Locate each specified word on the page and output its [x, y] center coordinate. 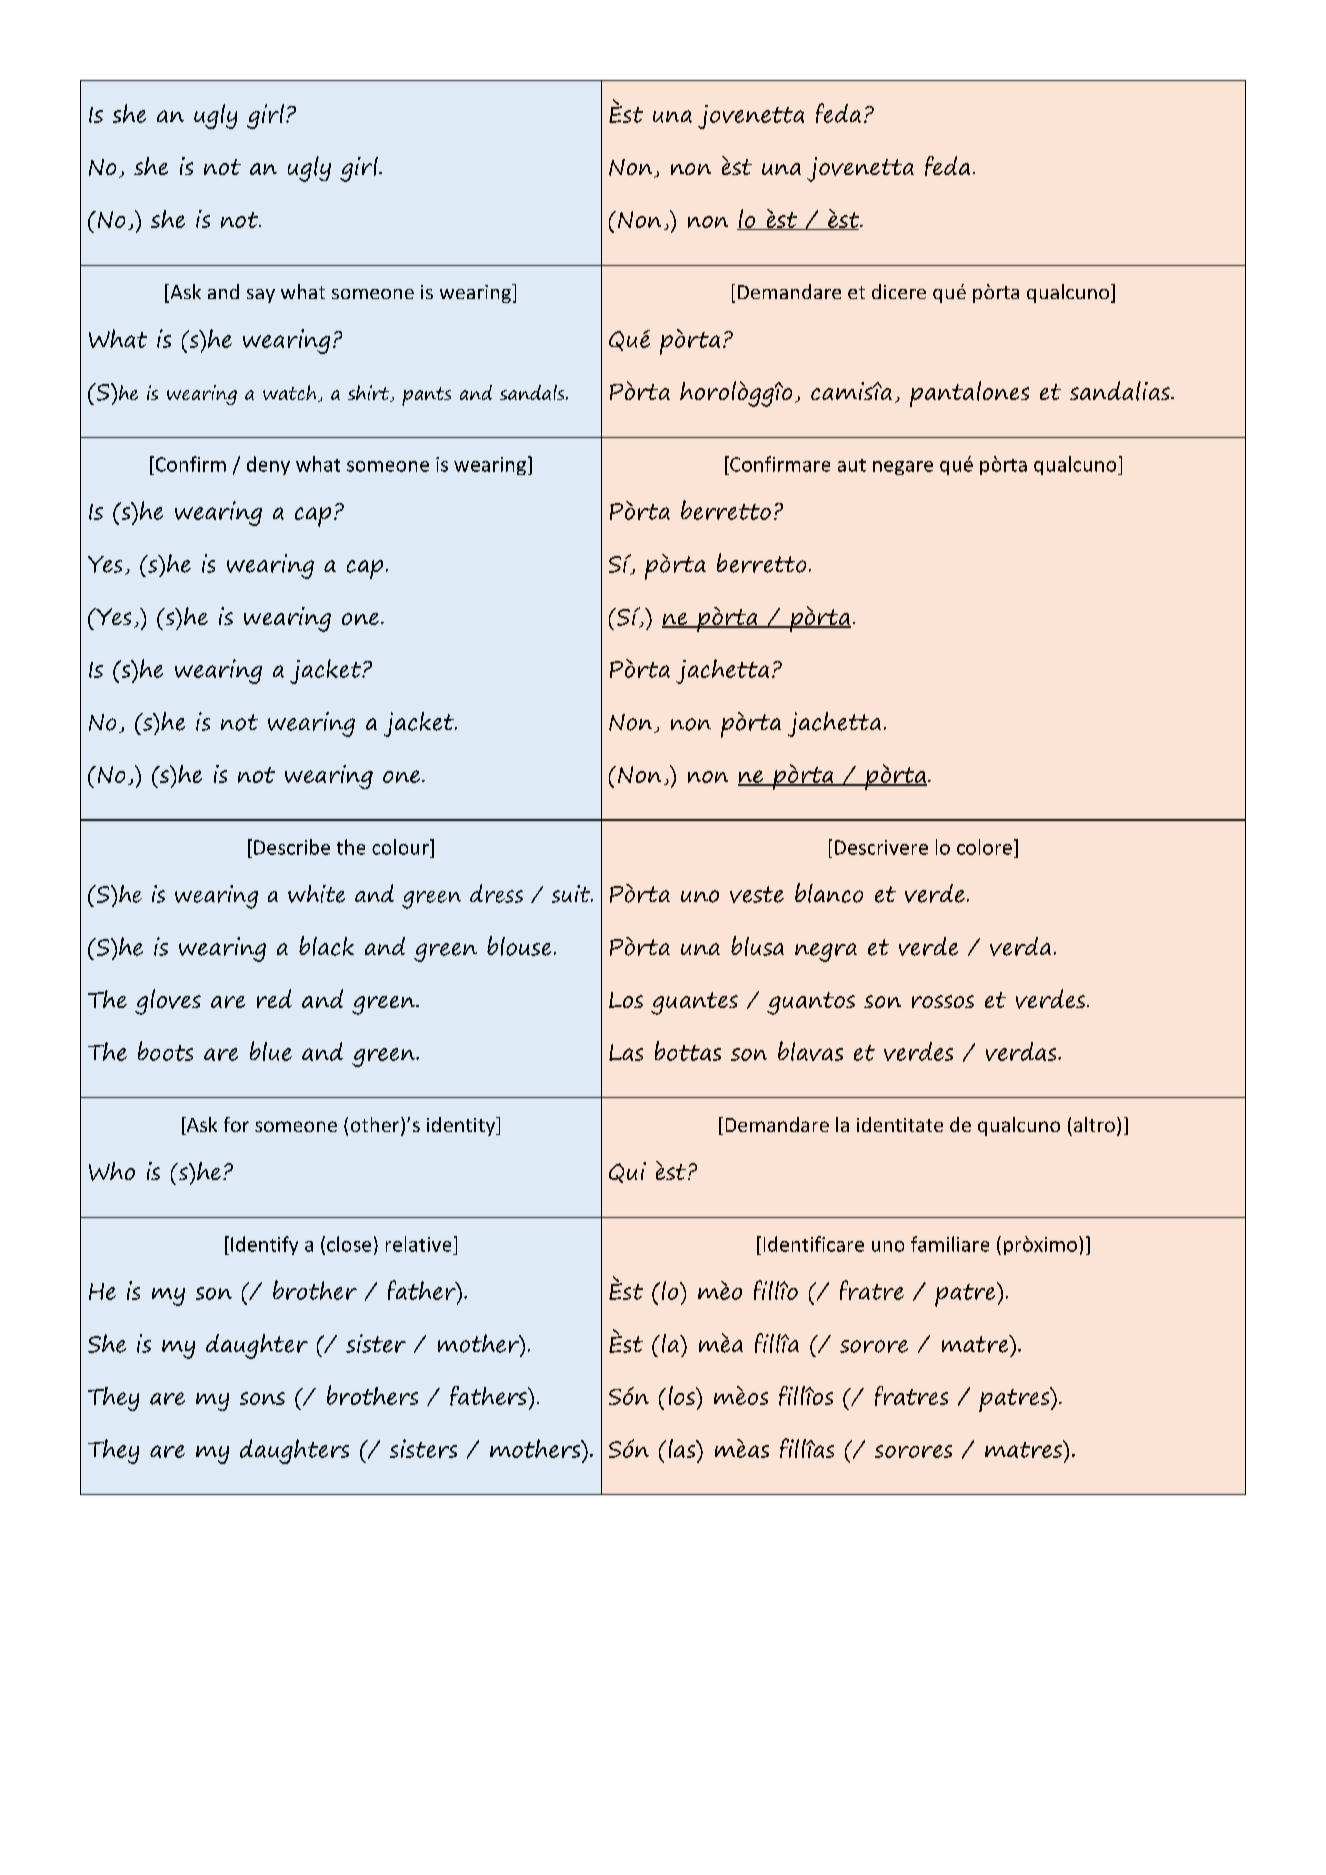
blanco [829, 893]
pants [426, 396]
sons [262, 1398]
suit [572, 894]
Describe [292, 847]
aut [852, 465]
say [261, 296]
